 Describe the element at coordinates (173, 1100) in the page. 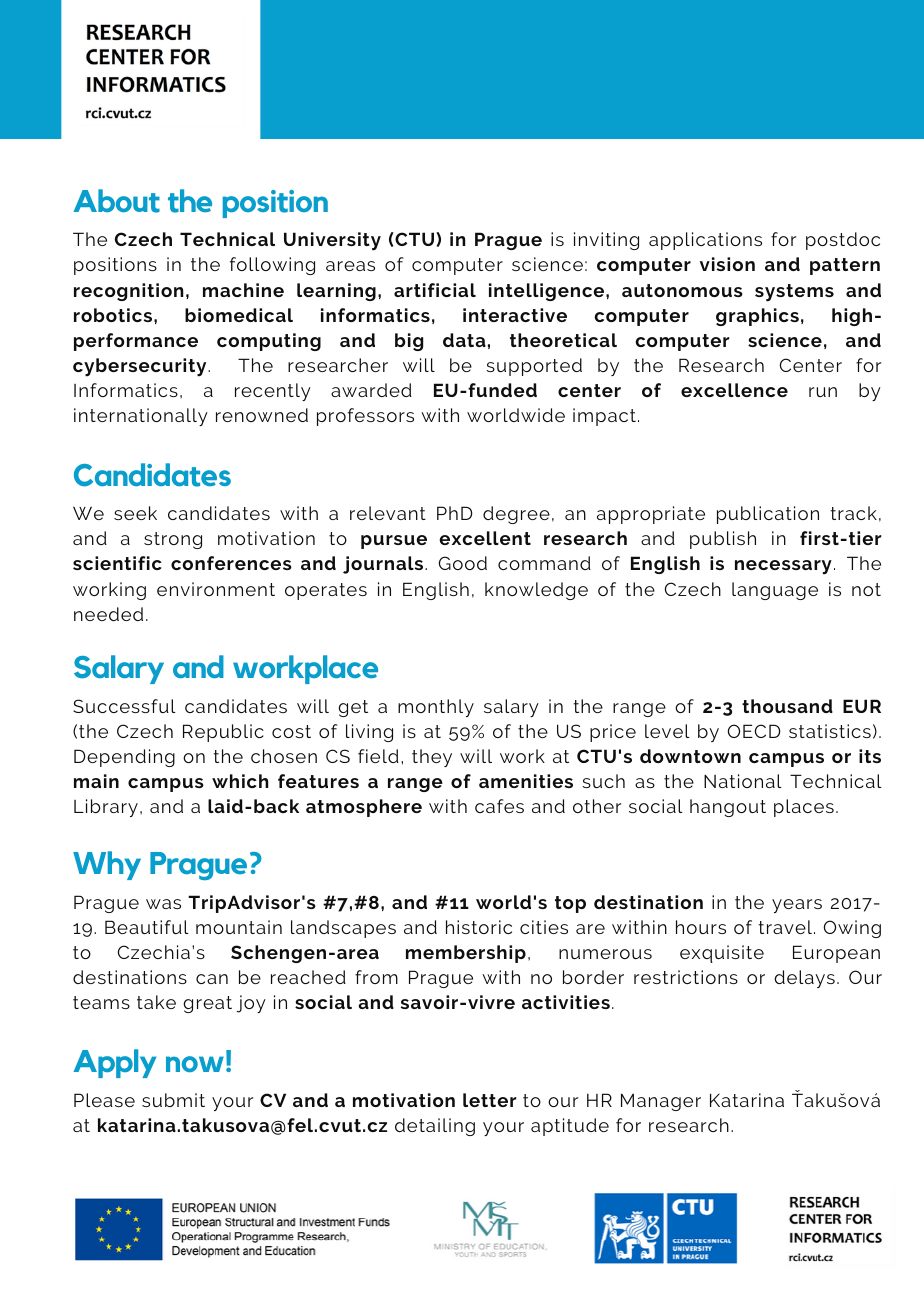

I see `submit` at that location.
